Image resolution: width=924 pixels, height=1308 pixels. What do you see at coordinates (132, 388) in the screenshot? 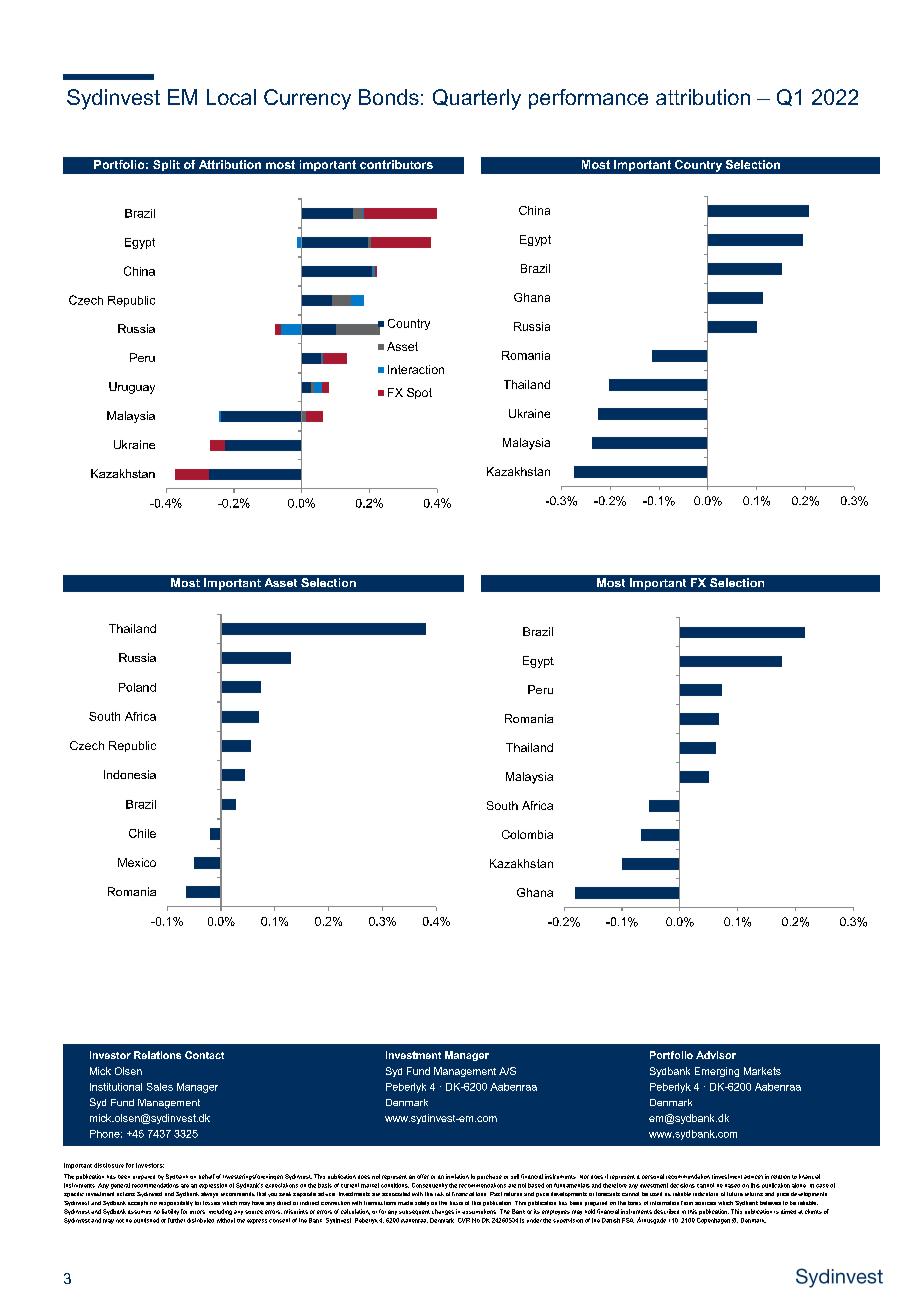
I see `Uruguay` at bounding box center [132, 388].
